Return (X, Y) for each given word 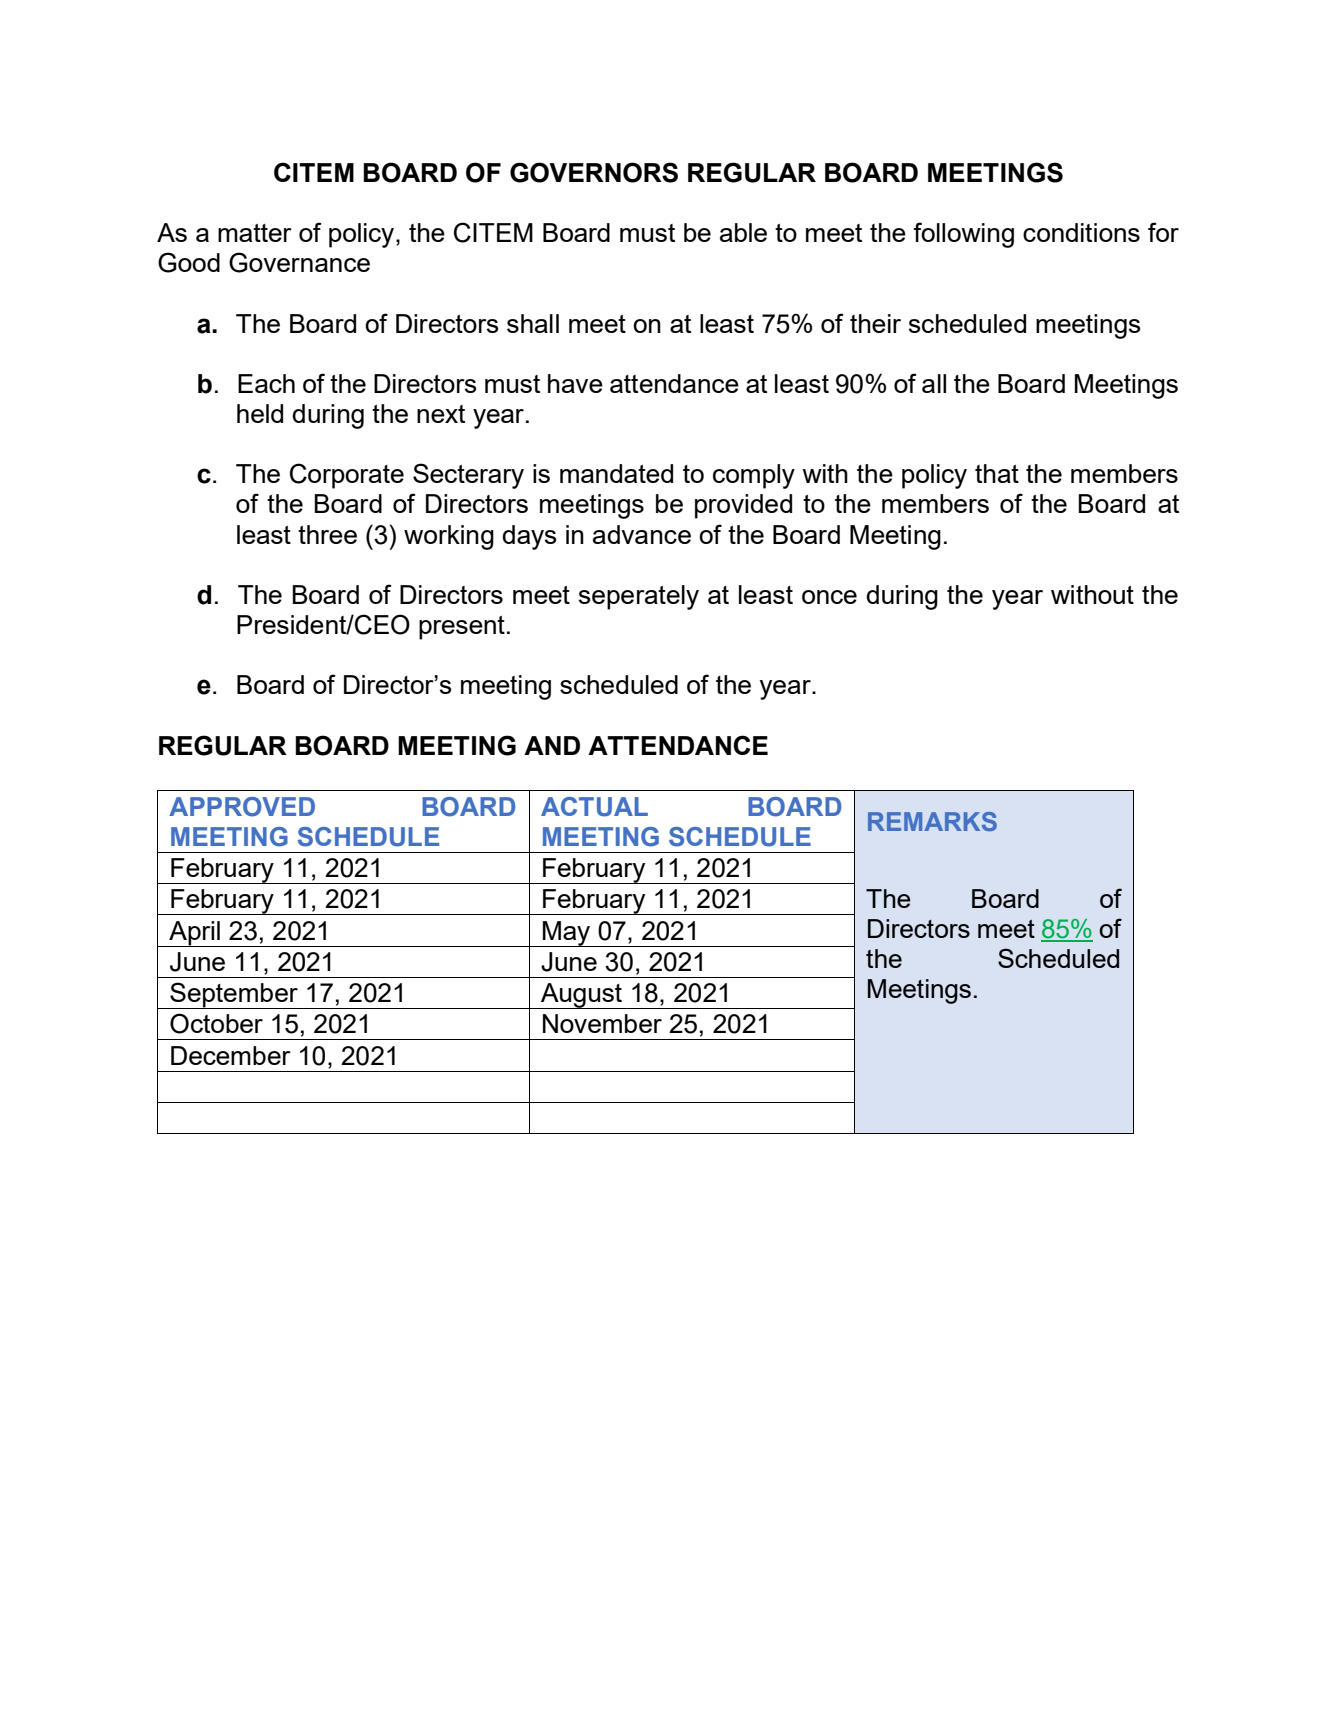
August (581, 996)
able (743, 232)
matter (255, 233)
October (216, 1023)
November (602, 1023)
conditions (1081, 232)
